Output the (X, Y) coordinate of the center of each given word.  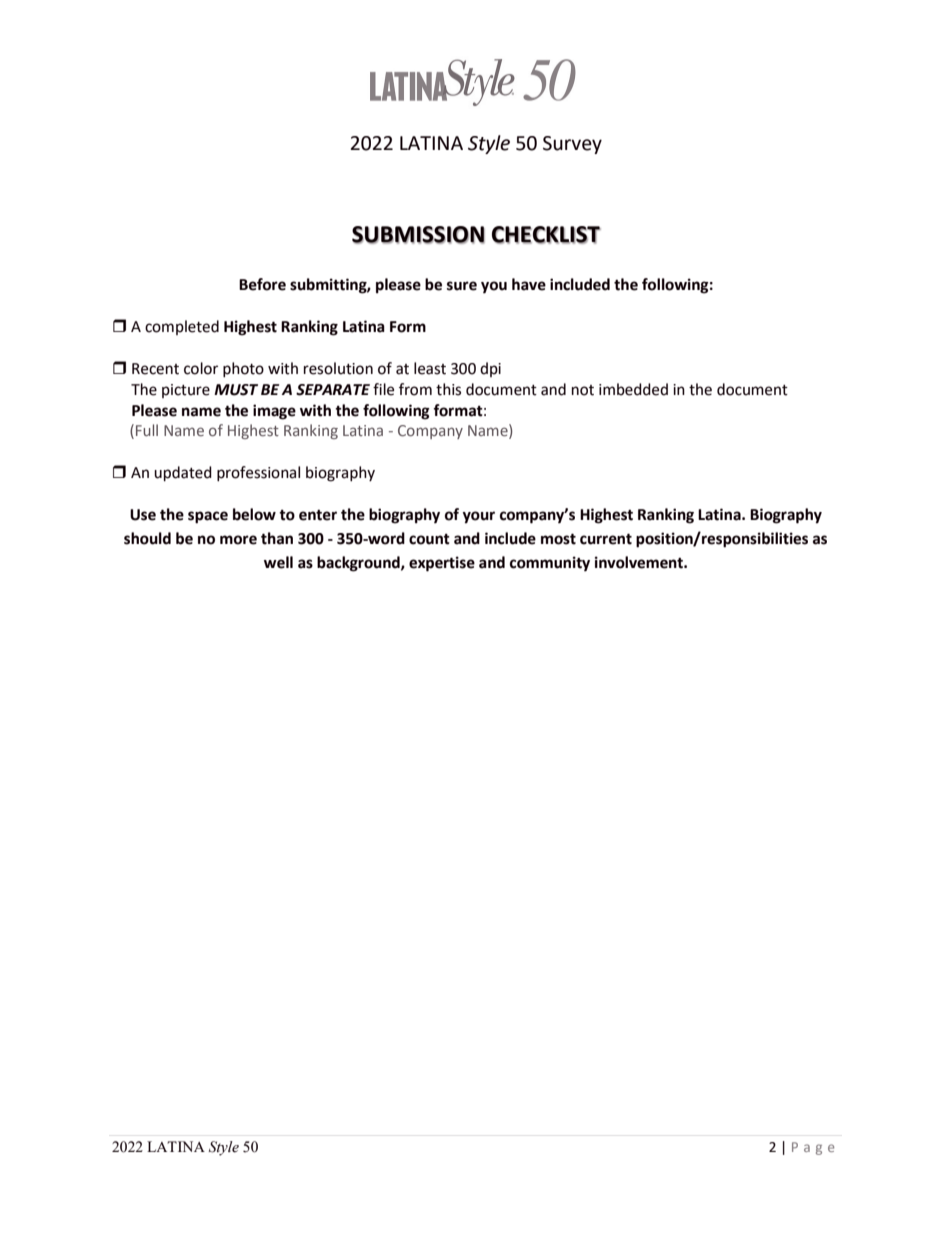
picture (186, 391)
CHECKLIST (546, 235)
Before (262, 284)
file (383, 389)
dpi (490, 369)
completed (182, 327)
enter (318, 515)
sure (462, 286)
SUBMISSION (418, 235)
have (529, 284)
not (583, 390)
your (479, 517)
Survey (572, 145)
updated (183, 474)
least (430, 368)
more (238, 540)
